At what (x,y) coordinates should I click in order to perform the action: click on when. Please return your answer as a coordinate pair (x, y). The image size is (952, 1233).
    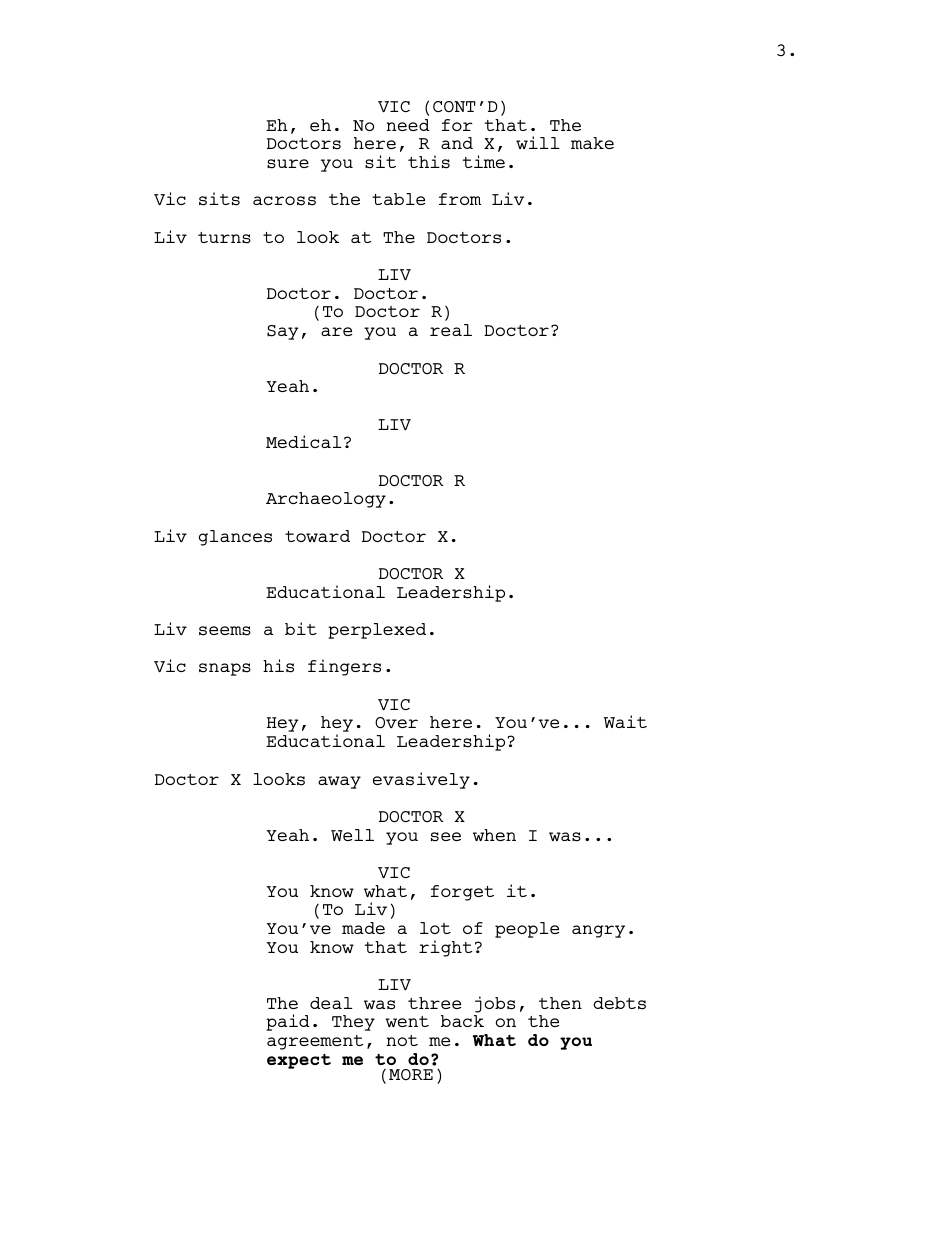
    Looking at the image, I should click on (494, 835).
